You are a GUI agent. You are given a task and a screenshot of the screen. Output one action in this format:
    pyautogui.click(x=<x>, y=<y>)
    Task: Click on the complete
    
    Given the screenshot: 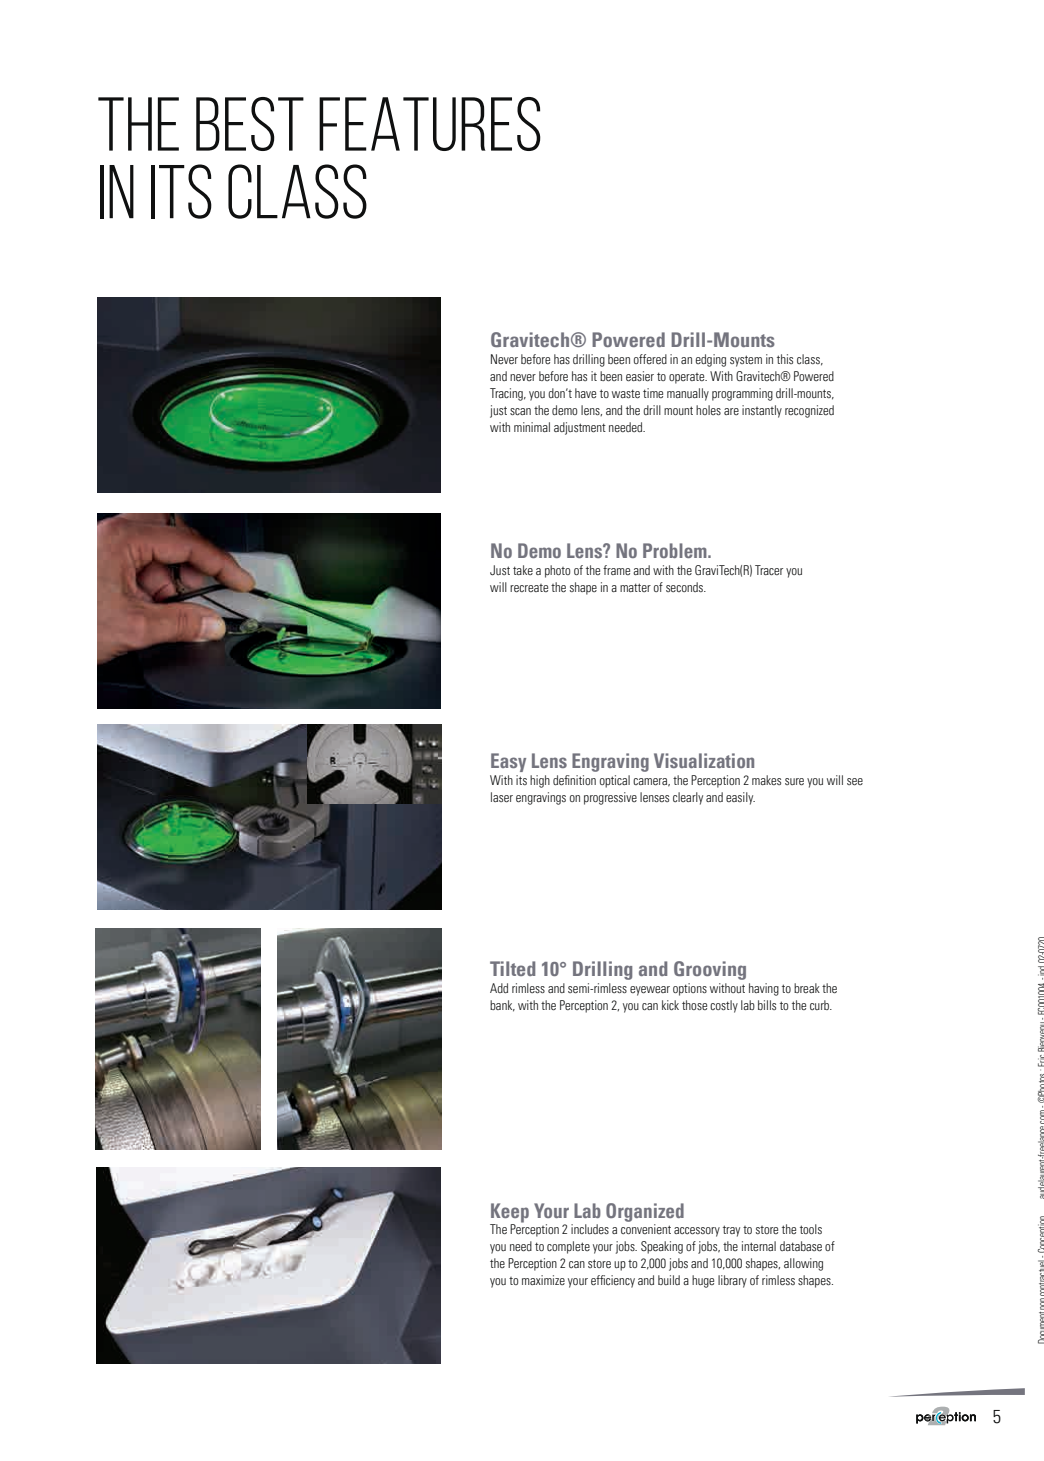 What is the action you would take?
    pyautogui.click(x=568, y=1247)
